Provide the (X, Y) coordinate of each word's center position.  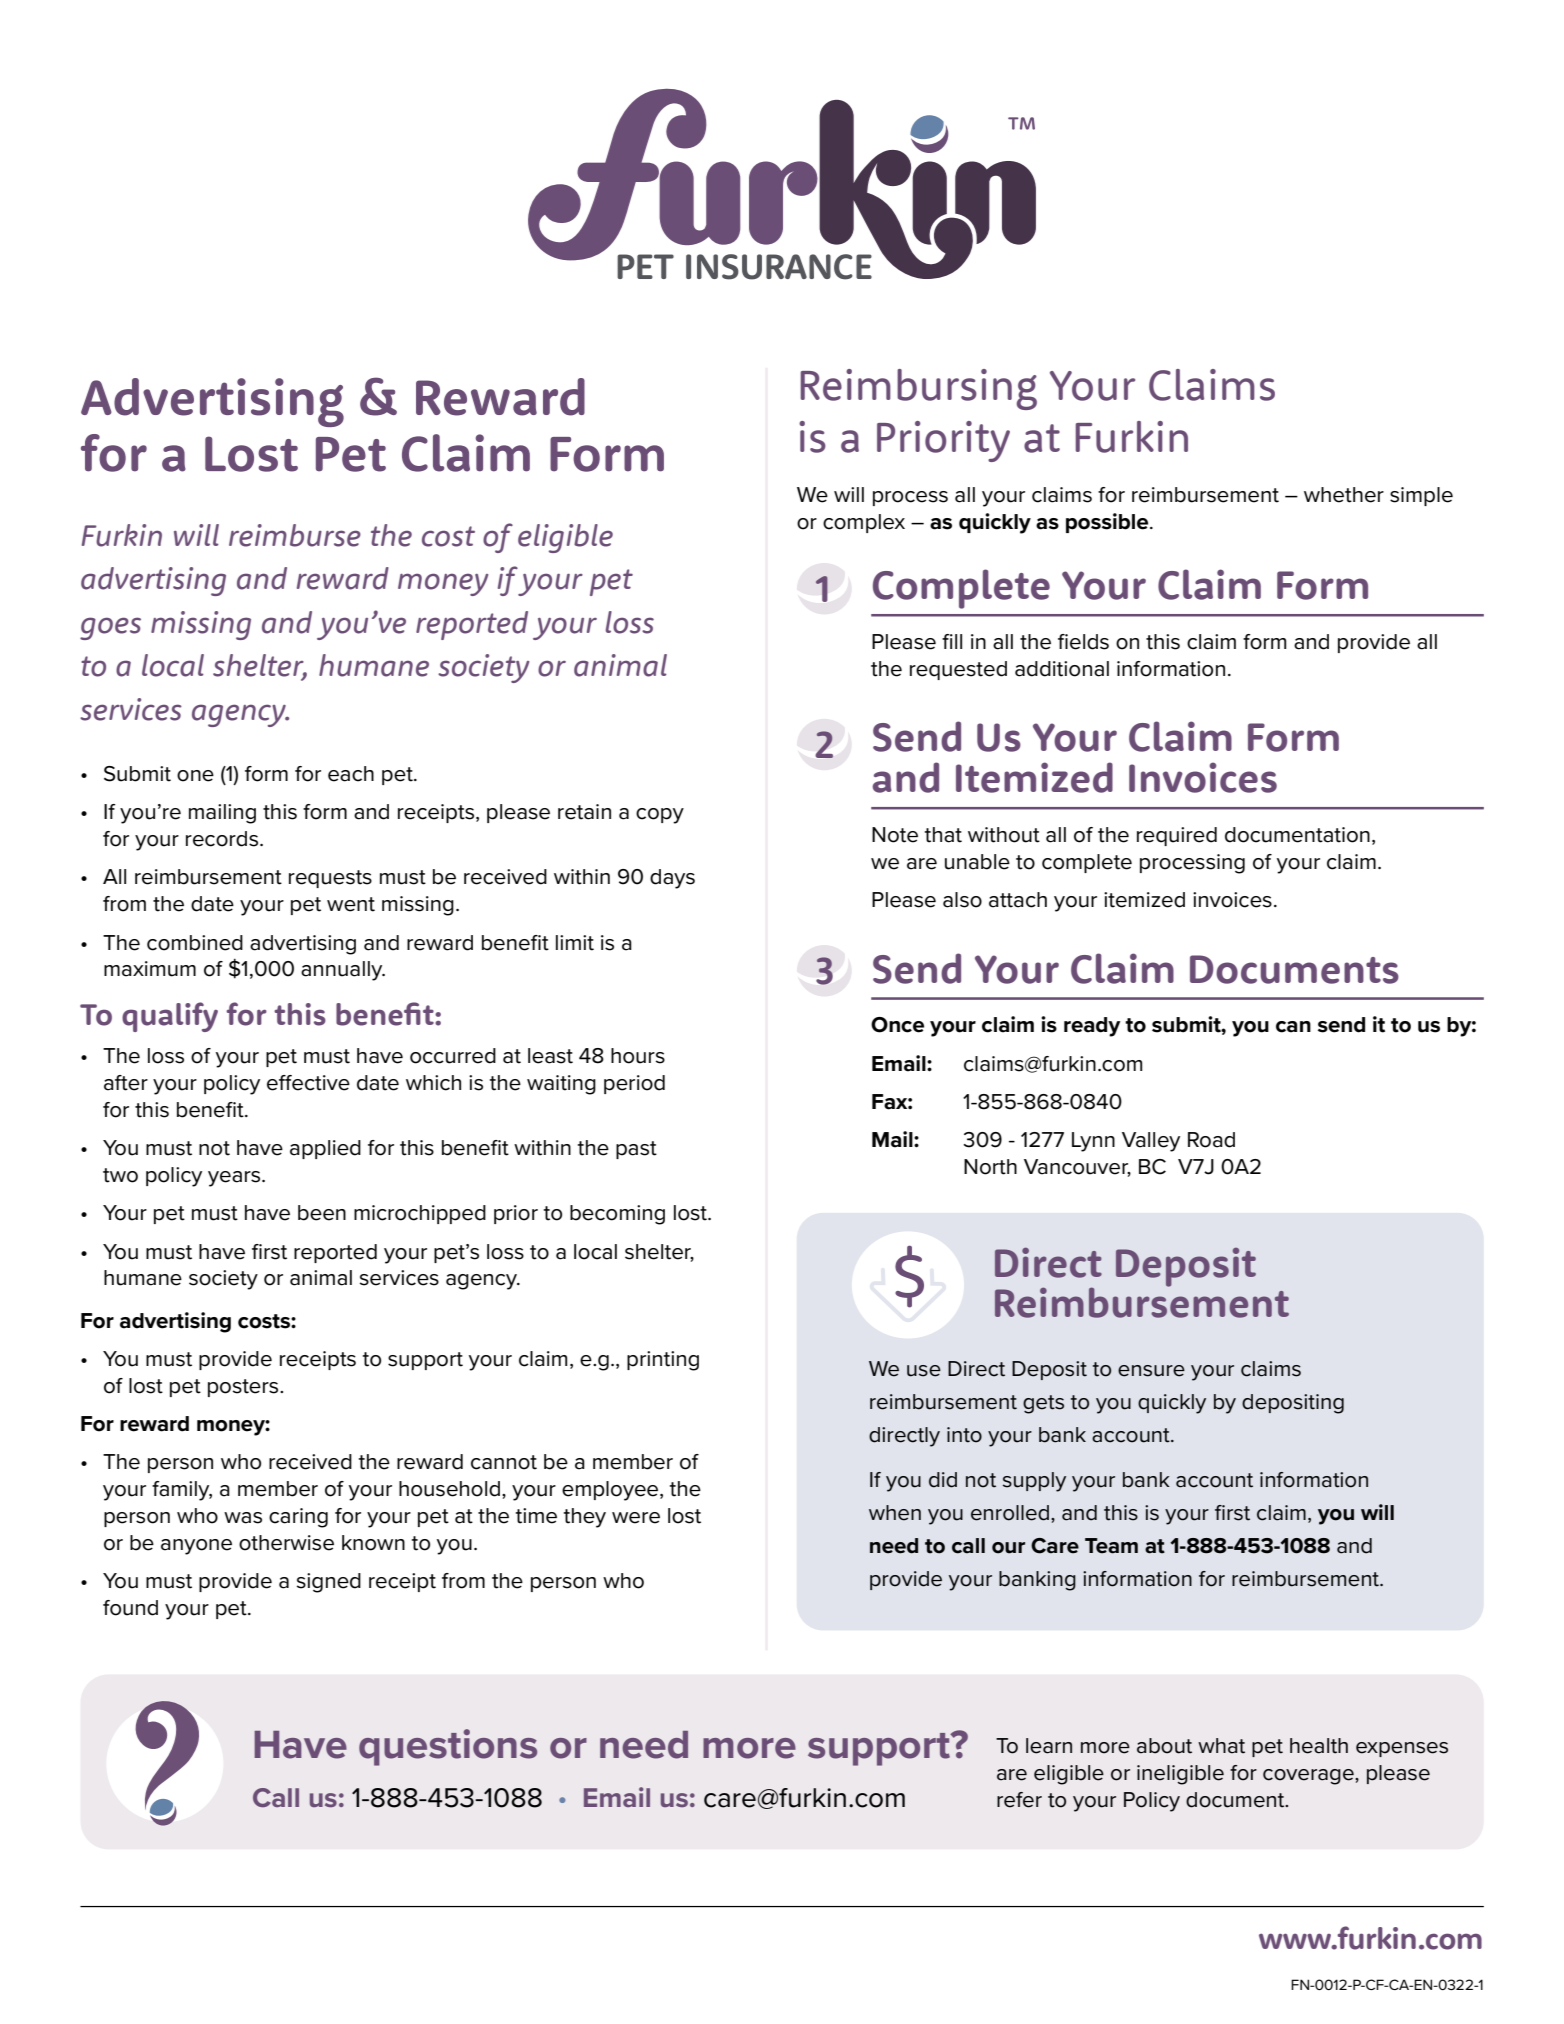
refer (1019, 1800)
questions (448, 1747)
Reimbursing (918, 389)
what (1221, 1746)
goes (110, 628)
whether (1344, 495)
